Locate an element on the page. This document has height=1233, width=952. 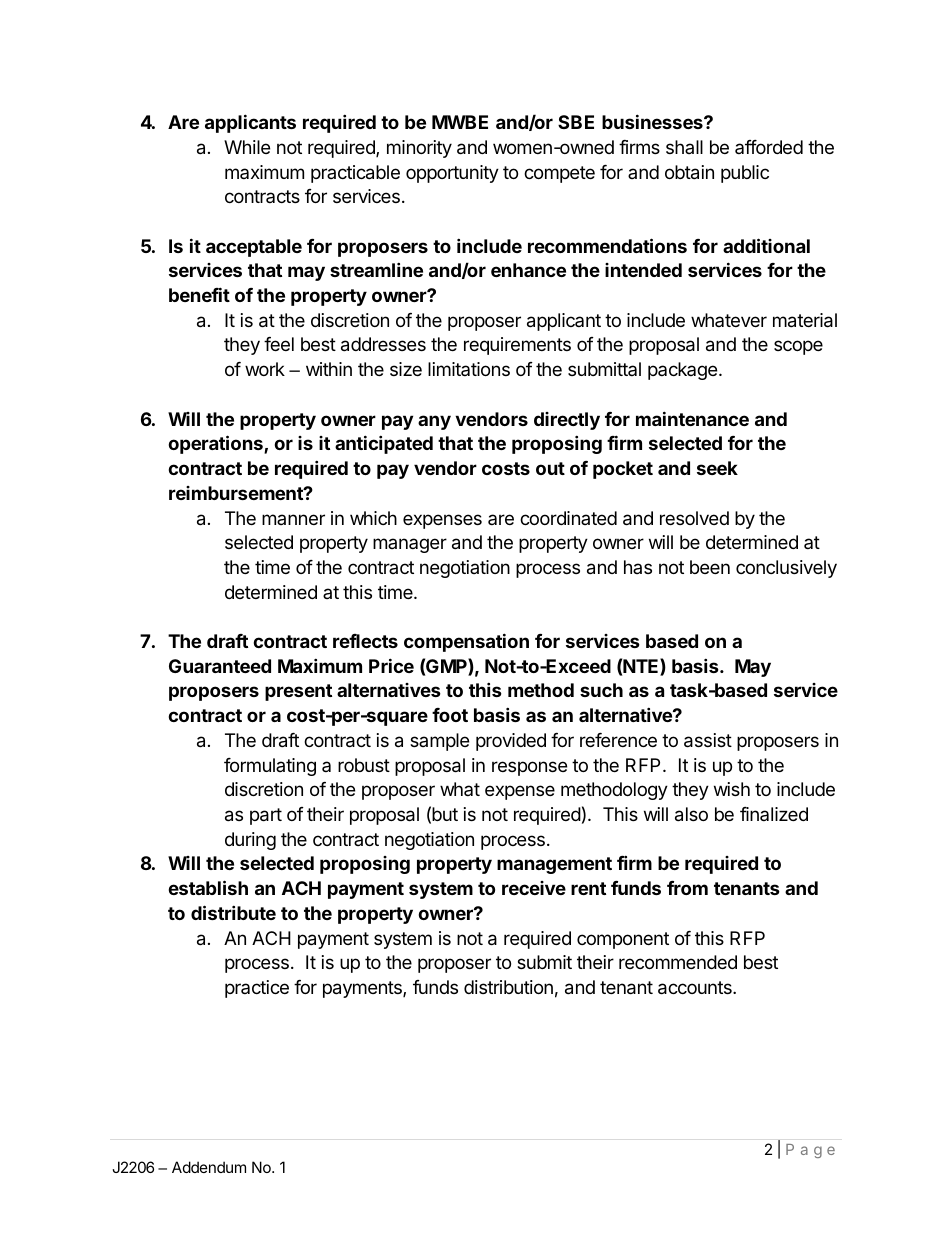
work is located at coordinates (265, 369).
